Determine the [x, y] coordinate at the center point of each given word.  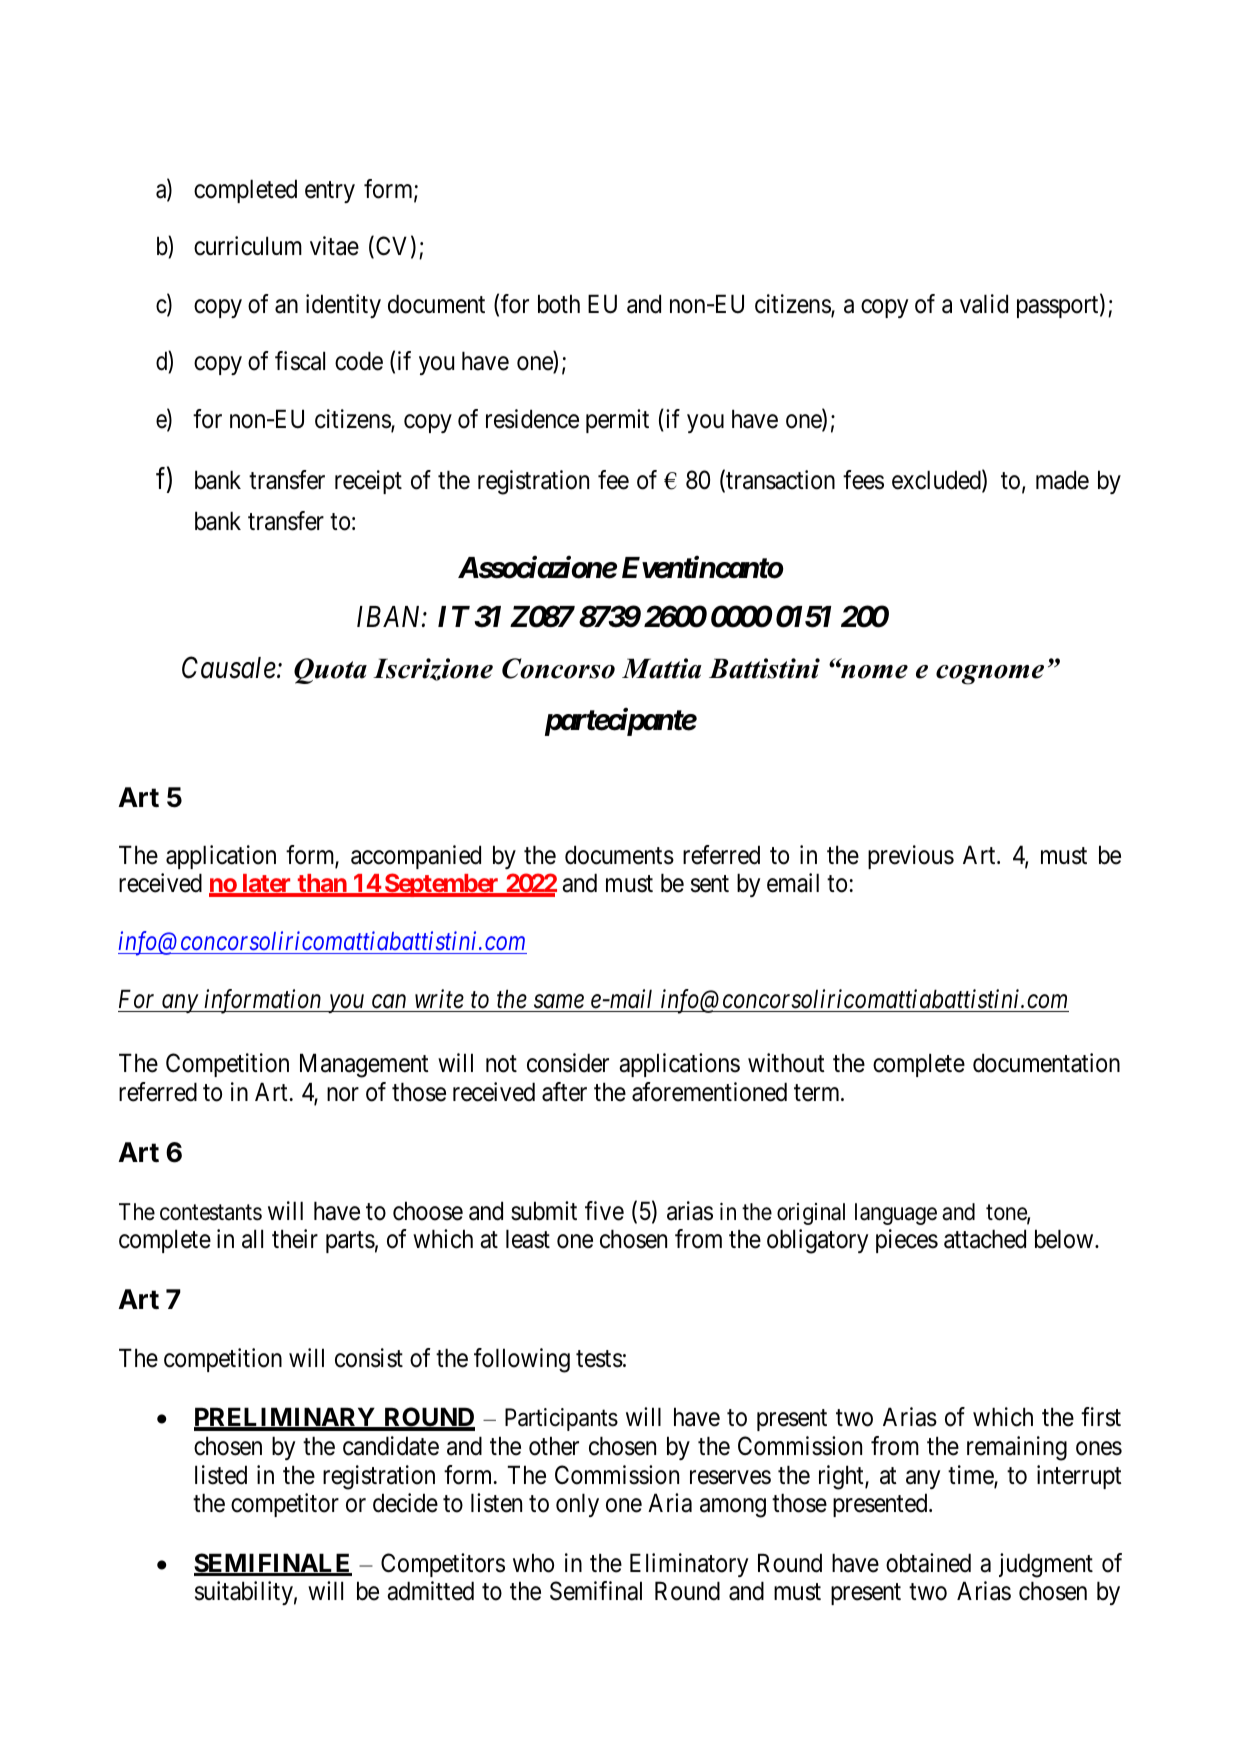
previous [911, 857]
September [442, 885]
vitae [334, 246]
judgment [1046, 1565]
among [733, 1508]
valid [984, 304]
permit [617, 421]
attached [985, 1239]
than [322, 885]
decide [405, 1503]
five [604, 1211]
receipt [368, 482]
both [559, 304]
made [1062, 480]
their [295, 1239]
